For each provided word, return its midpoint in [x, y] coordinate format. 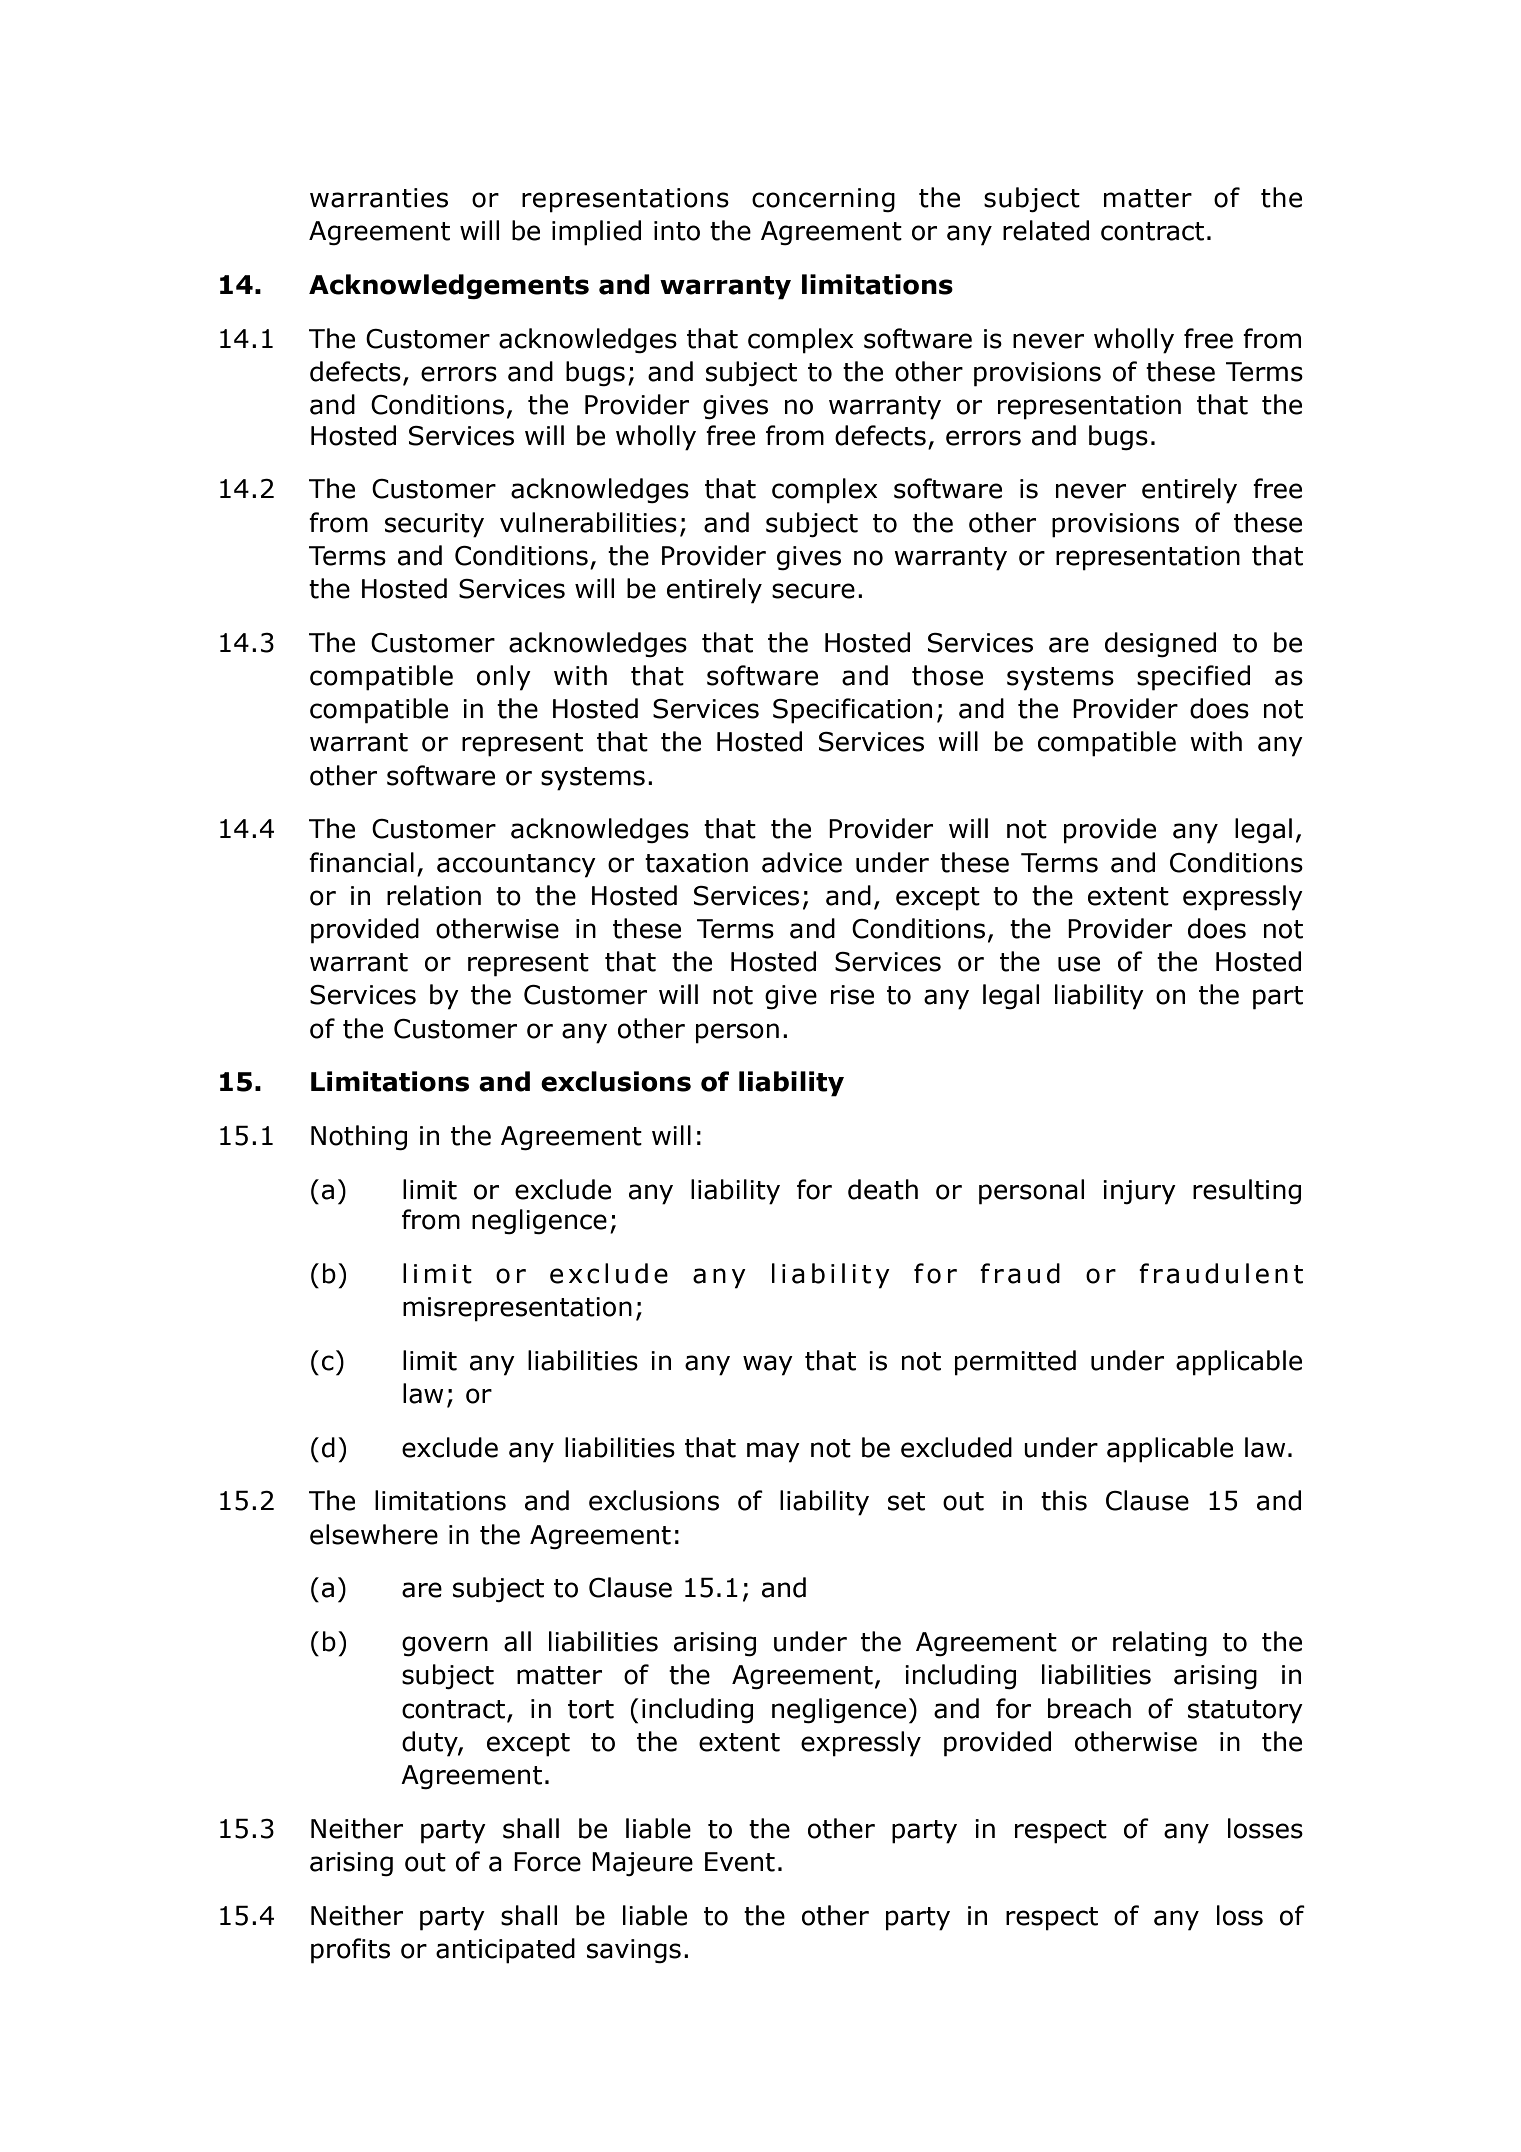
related [1046, 230]
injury [1139, 1192]
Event [740, 1862]
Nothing [359, 1138]
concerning [823, 200]
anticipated [505, 1951]
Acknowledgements [449, 287]
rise [852, 995]
